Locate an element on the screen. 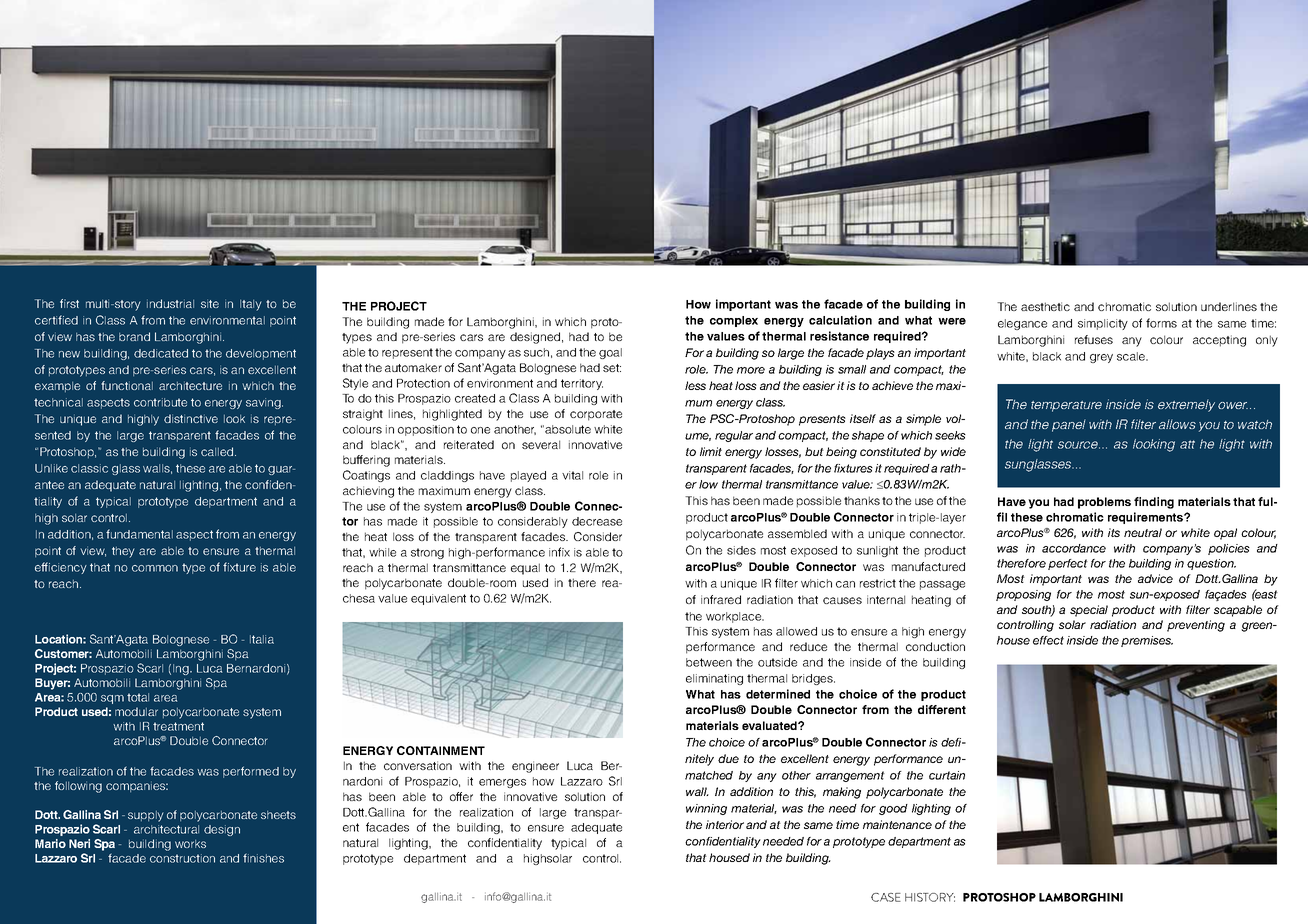  evaluated is located at coordinates (770, 725).
